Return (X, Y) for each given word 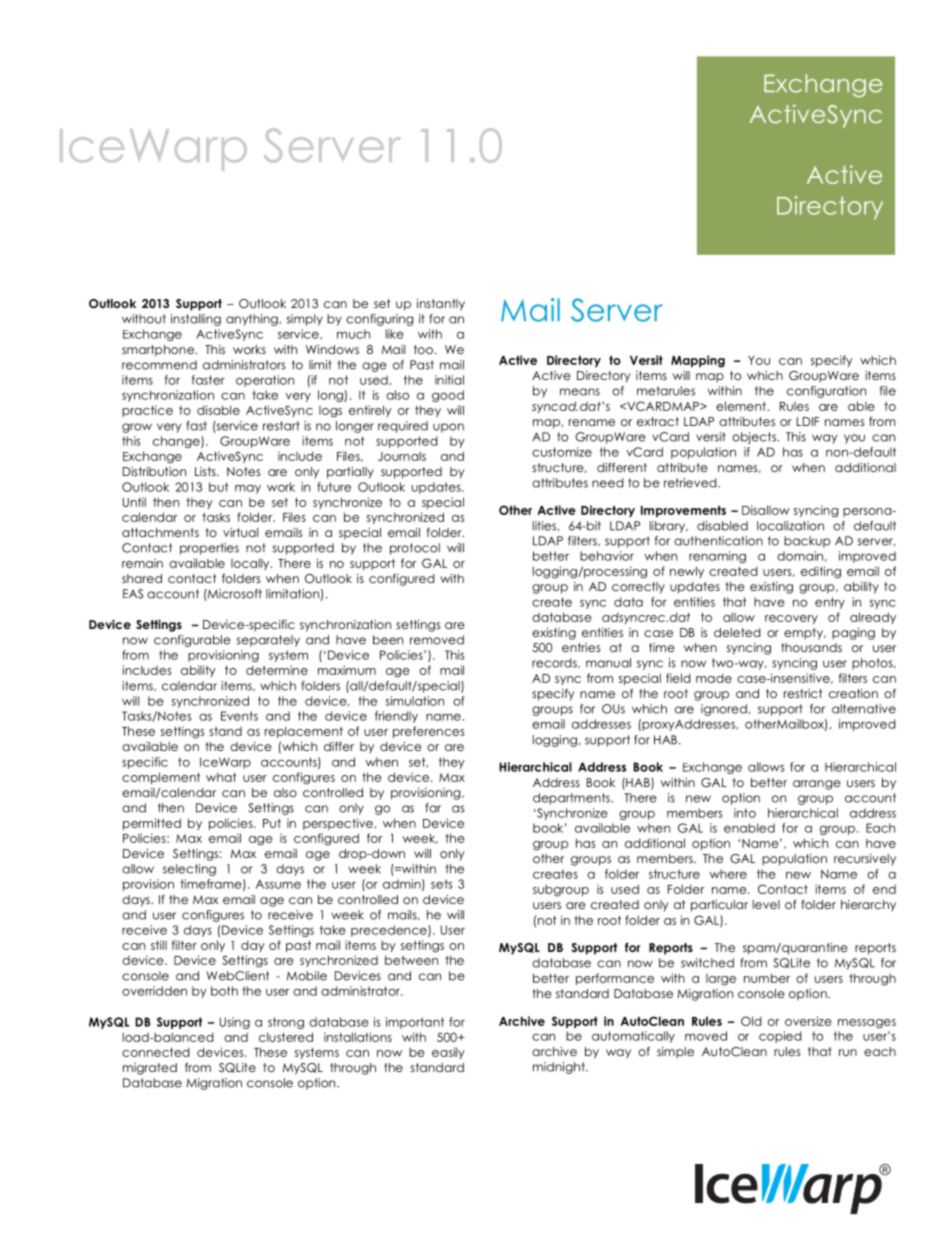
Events (239, 716)
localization (790, 526)
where (728, 874)
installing (196, 320)
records (555, 663)
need (608, 483)
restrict (803, 693)
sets (441, 884)
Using (235, 1023)
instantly (441, 305)
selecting (189, 870)
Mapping (698, 361)
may (248, 489)
